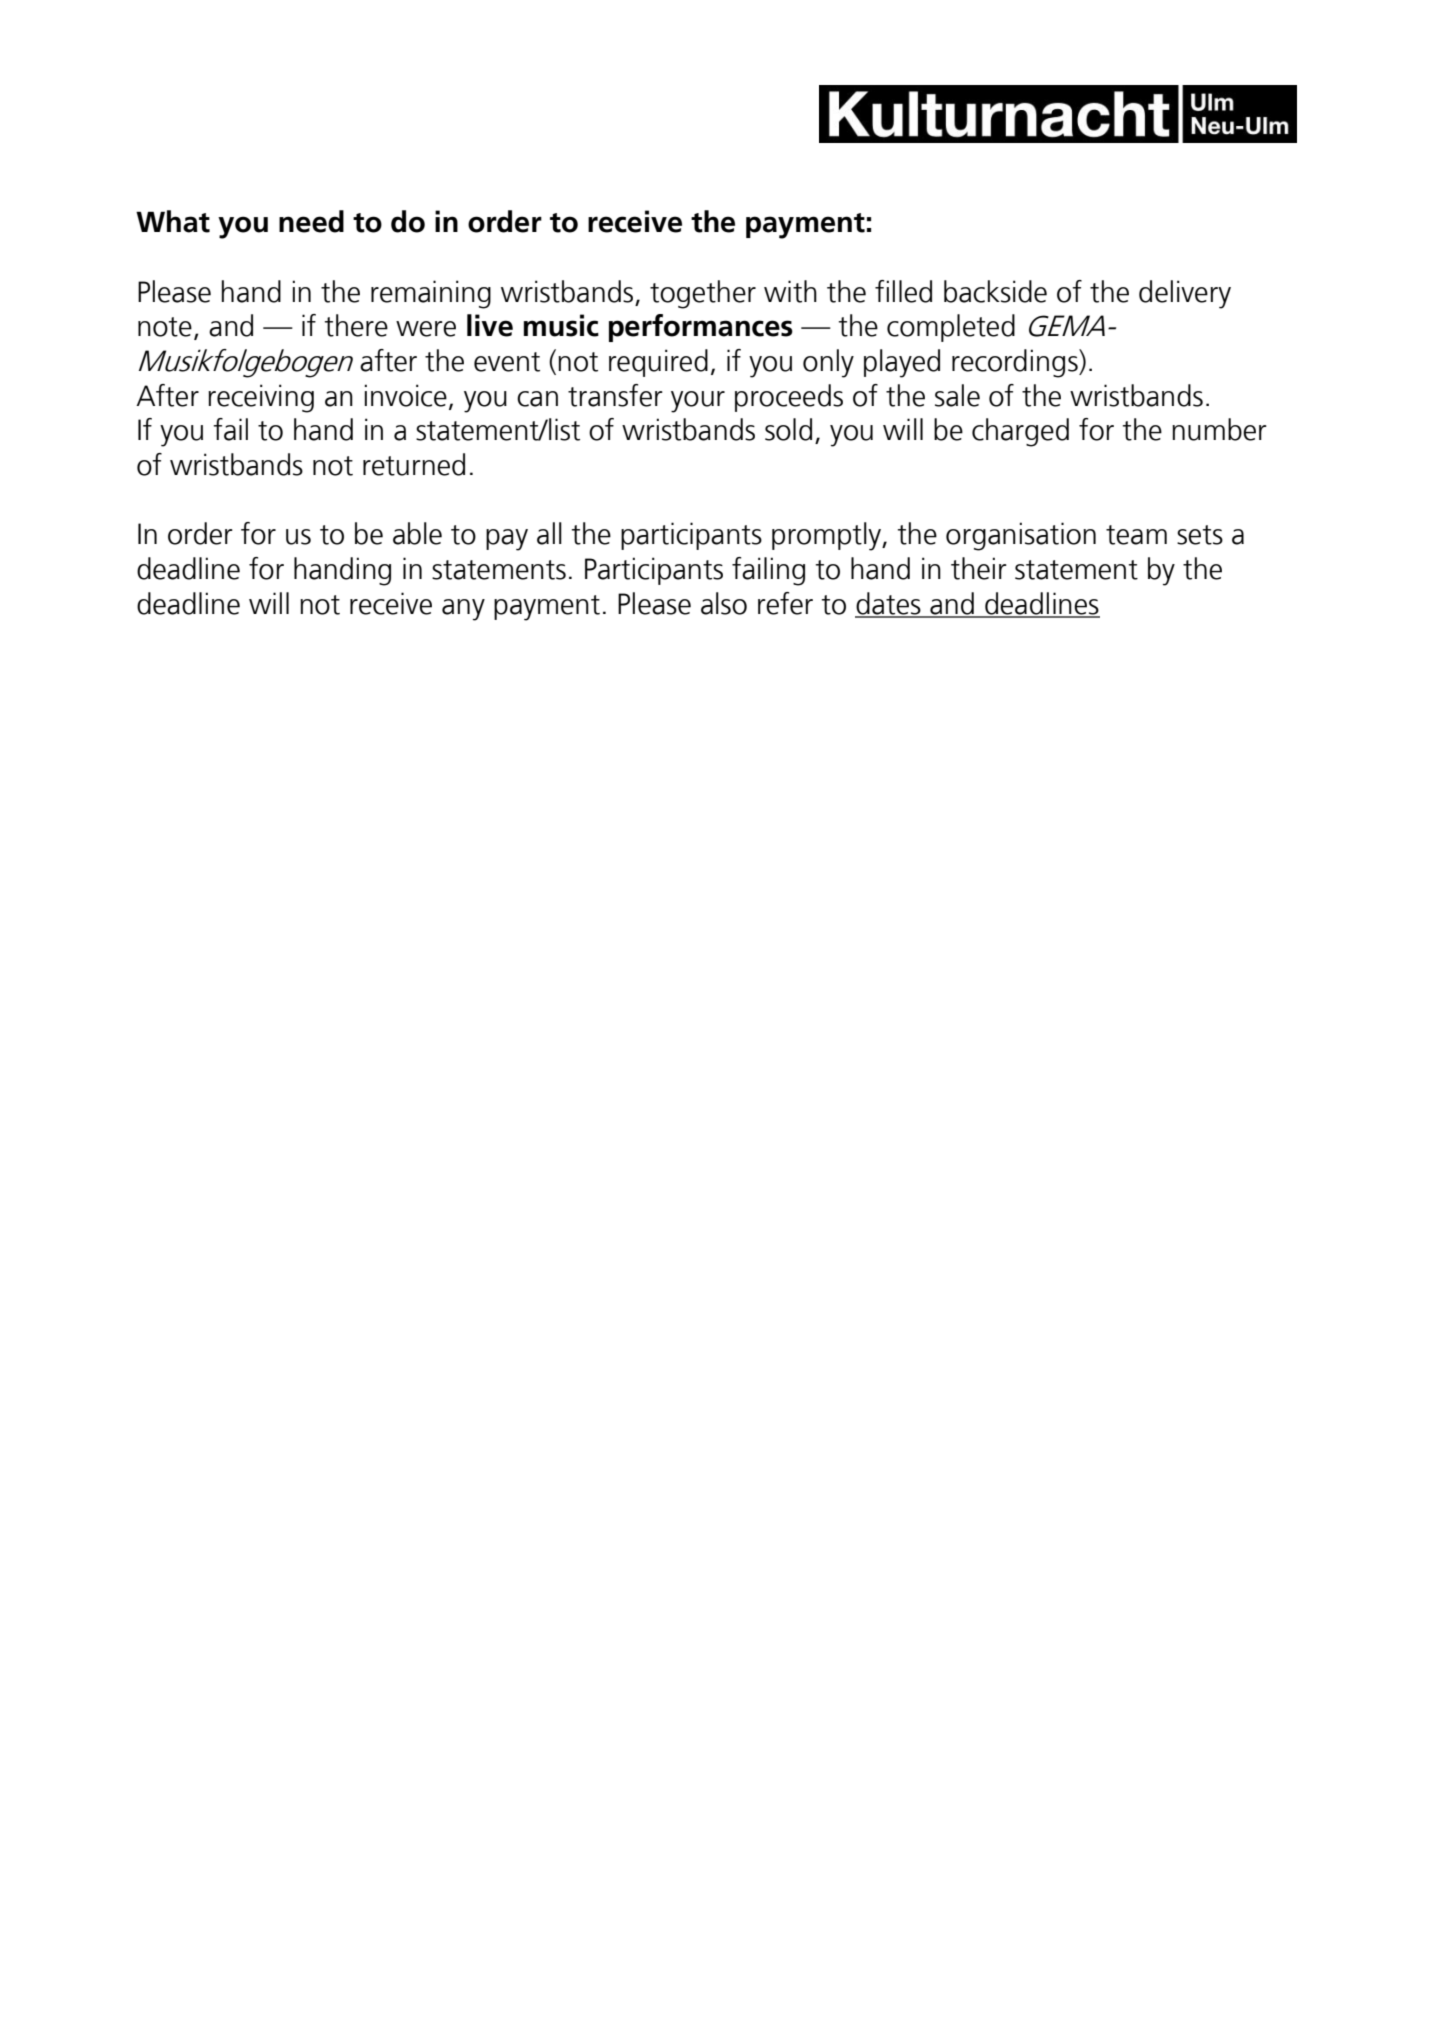 Image resolution: width=1433 pixels, height=2027 pixels. Describe the element at coordinates (701, 328) in the screenshot. I see `performances` at that location.
